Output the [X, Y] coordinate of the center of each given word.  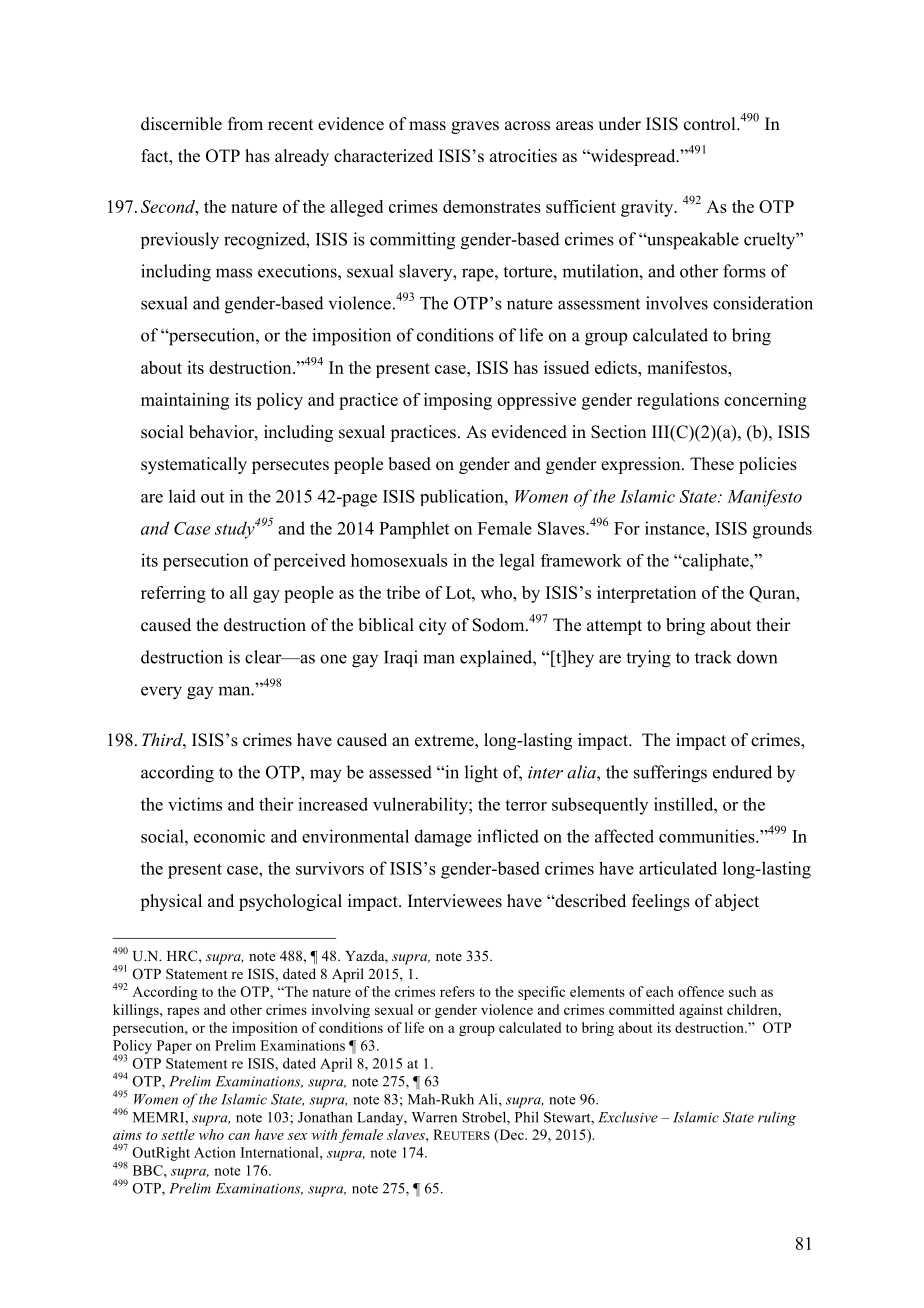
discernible [181, 124]
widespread [633, 157]
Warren [434, 1117]
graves [475, 127]
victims [195, 804]
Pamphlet [414, 530]
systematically [194, 465]
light [481, 774]
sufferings [670, 774]
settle [178, 1134]
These [712, 464]
